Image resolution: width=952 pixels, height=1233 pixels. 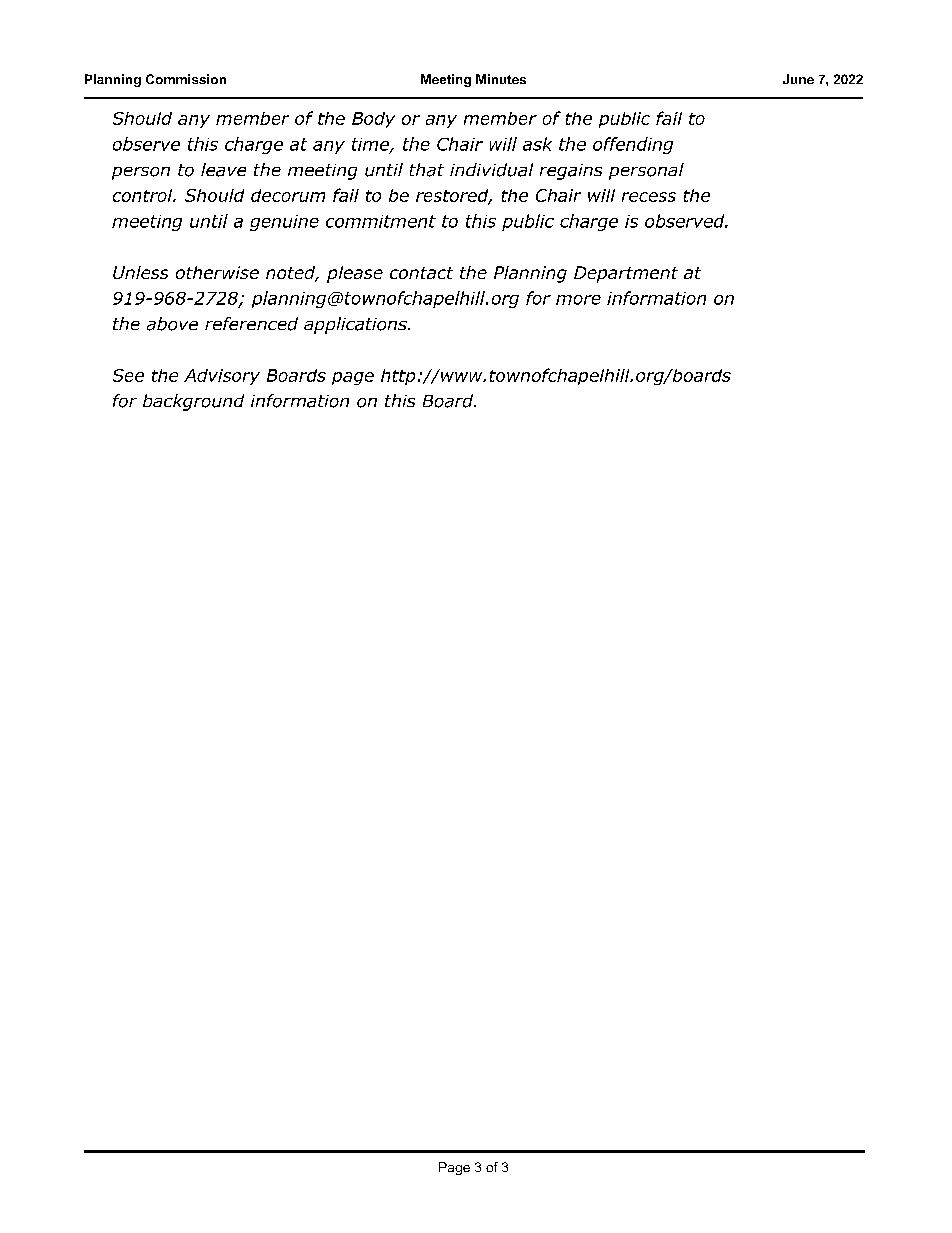 I want to click on commitment, so click(x=381, y=221).
